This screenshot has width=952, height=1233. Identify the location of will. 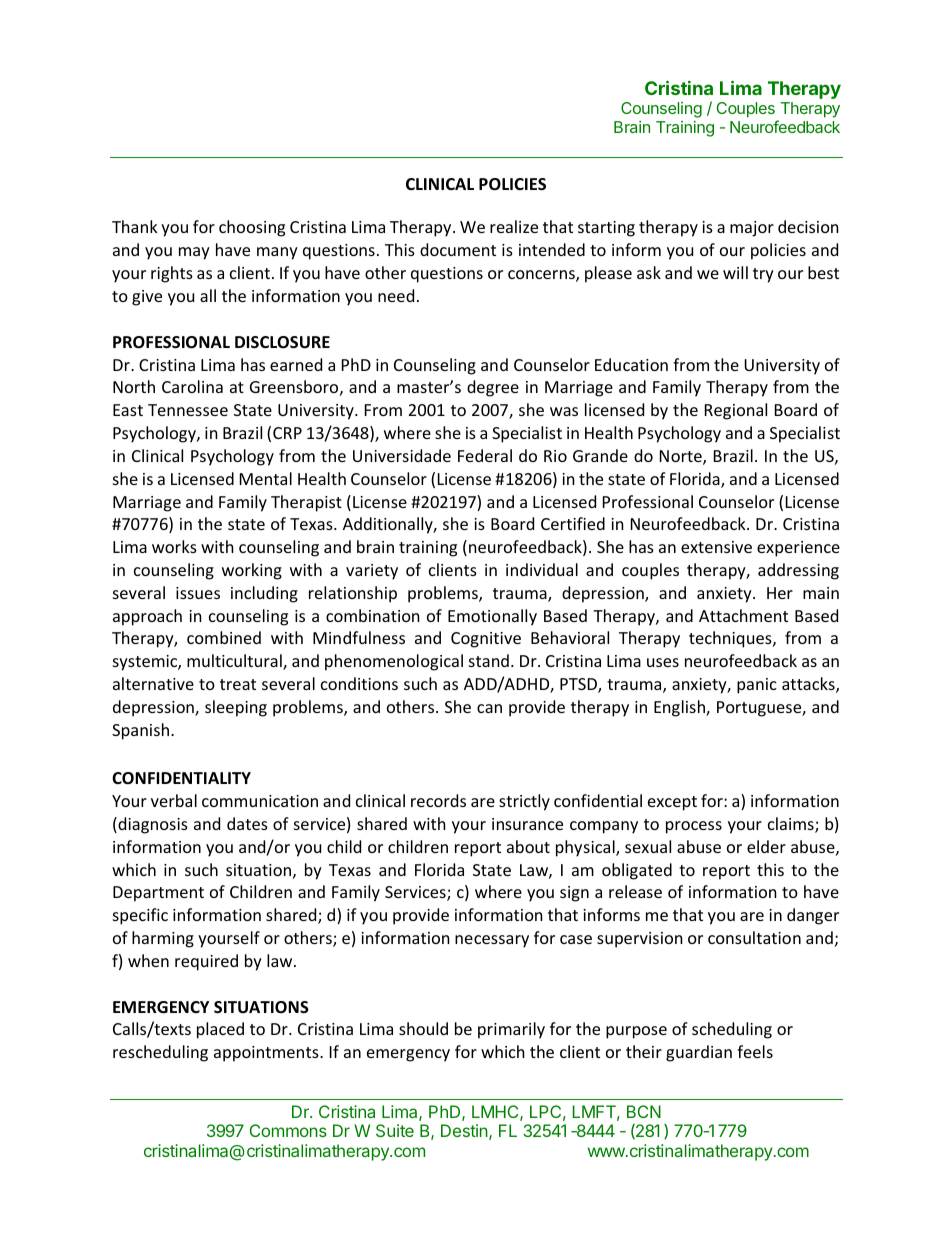
(735, 272).
